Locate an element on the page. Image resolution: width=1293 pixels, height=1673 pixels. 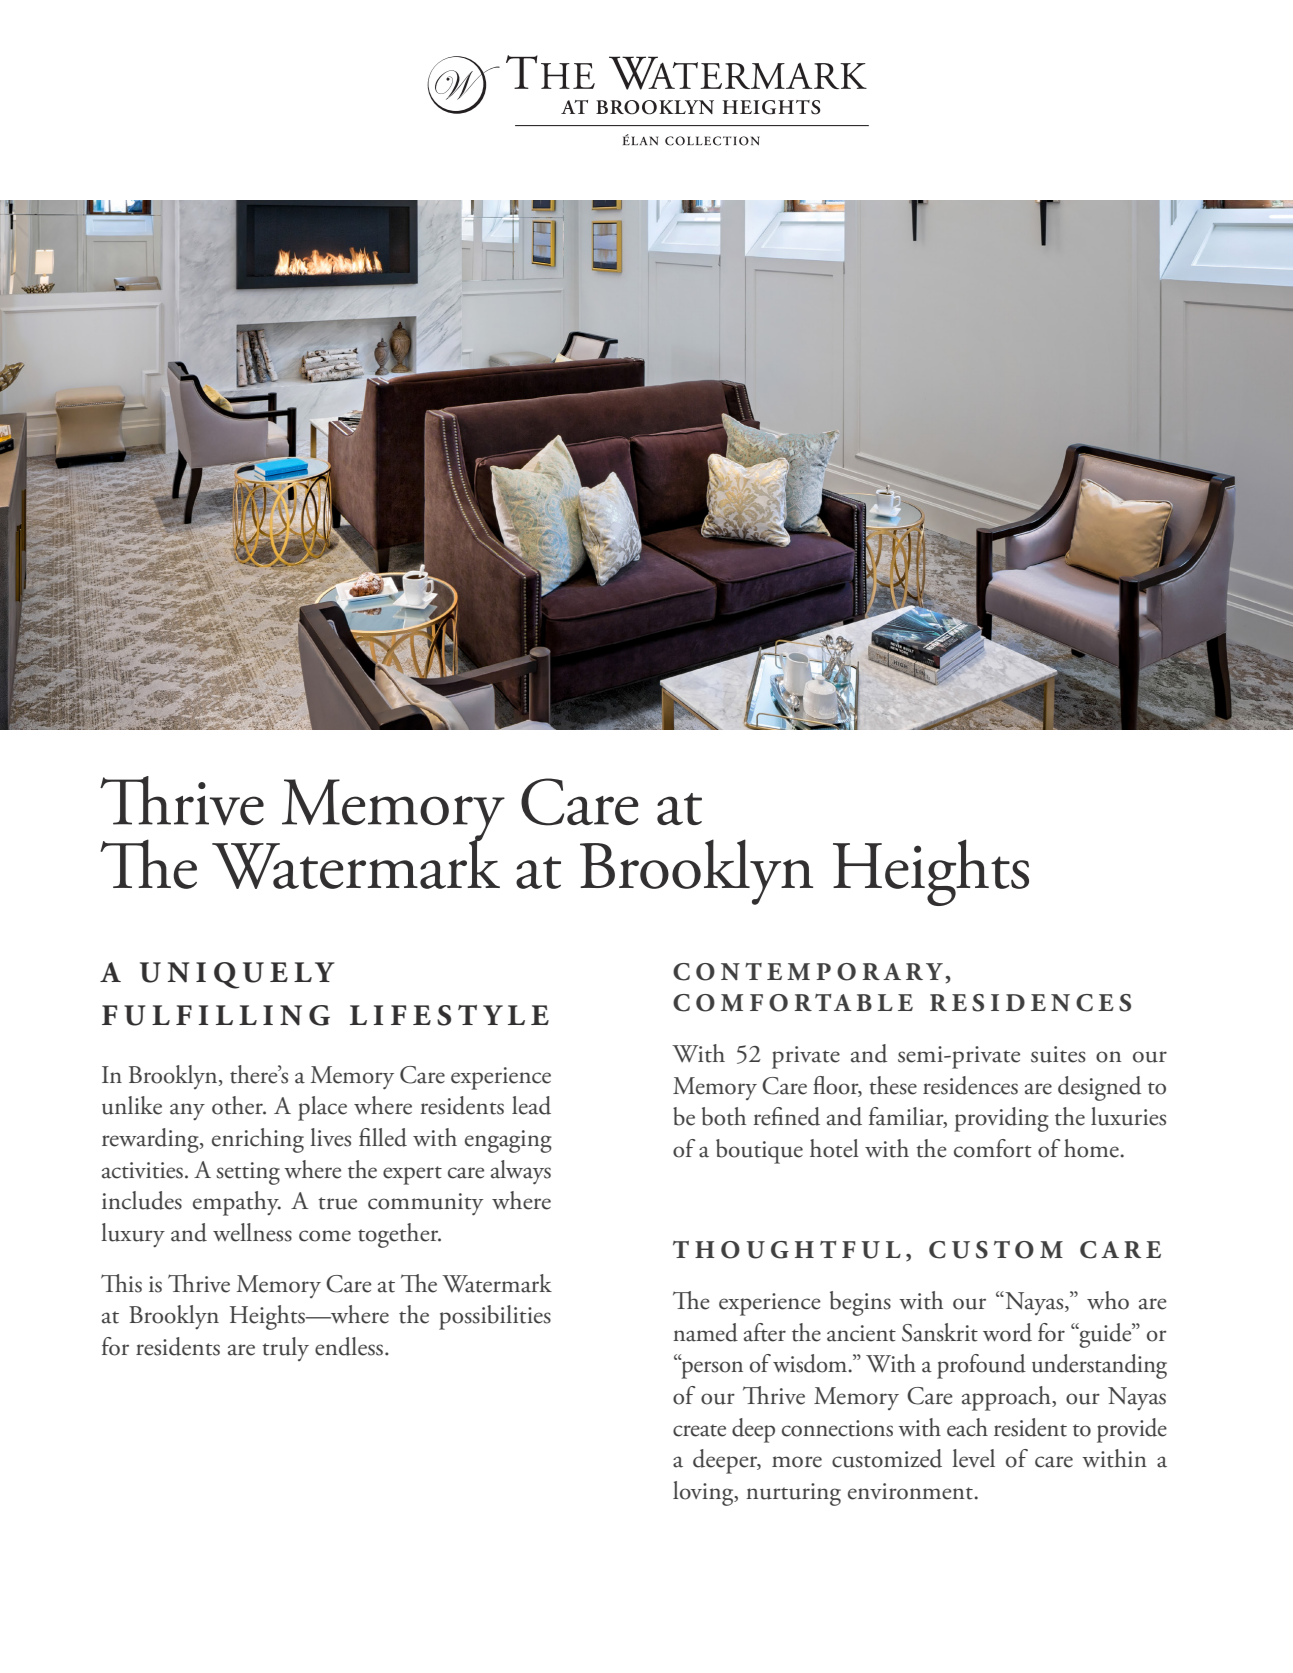
word is located at coordinates (1007, 1332).
